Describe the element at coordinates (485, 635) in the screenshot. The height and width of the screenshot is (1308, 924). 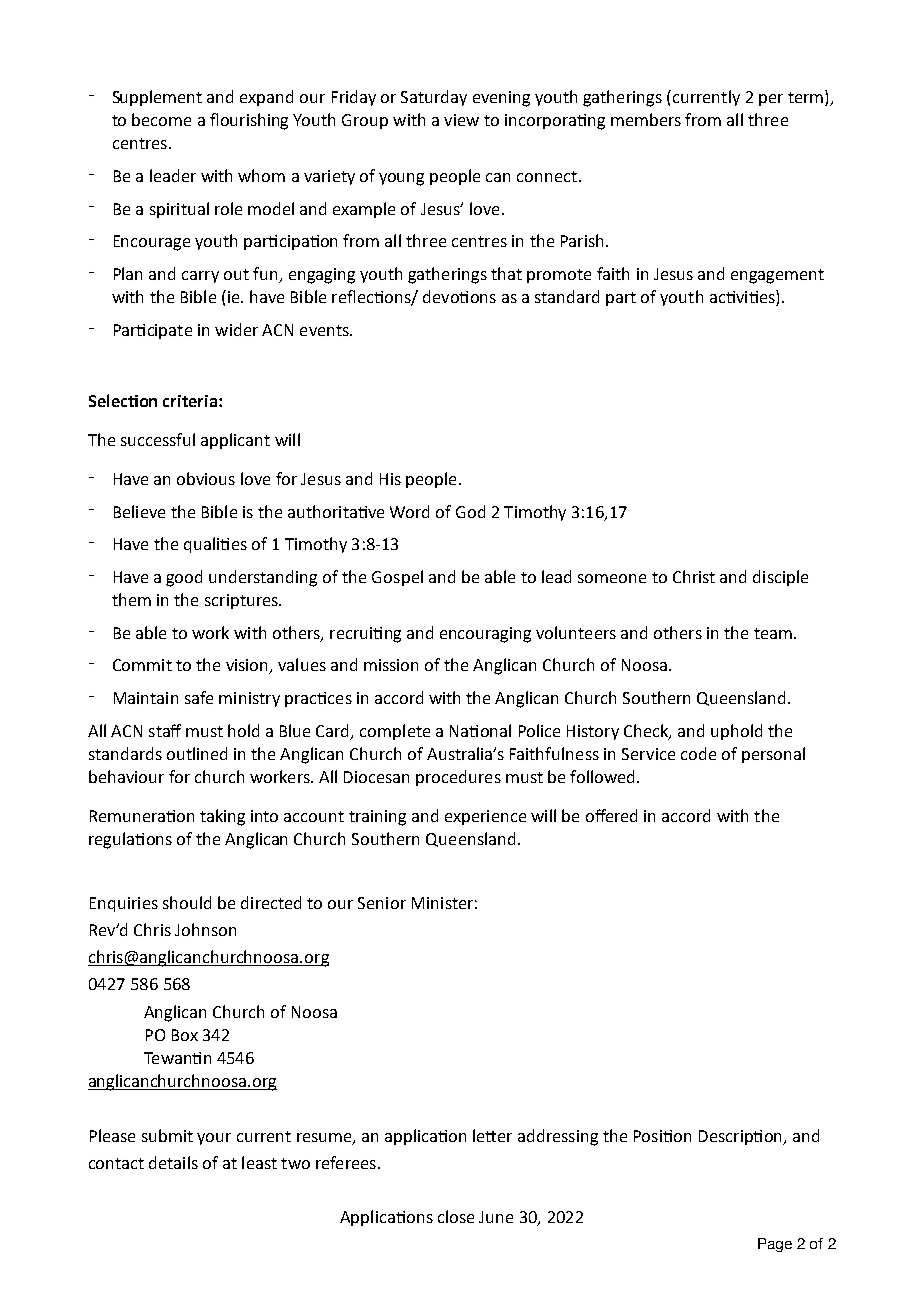
I see `encouraging` at that location.
